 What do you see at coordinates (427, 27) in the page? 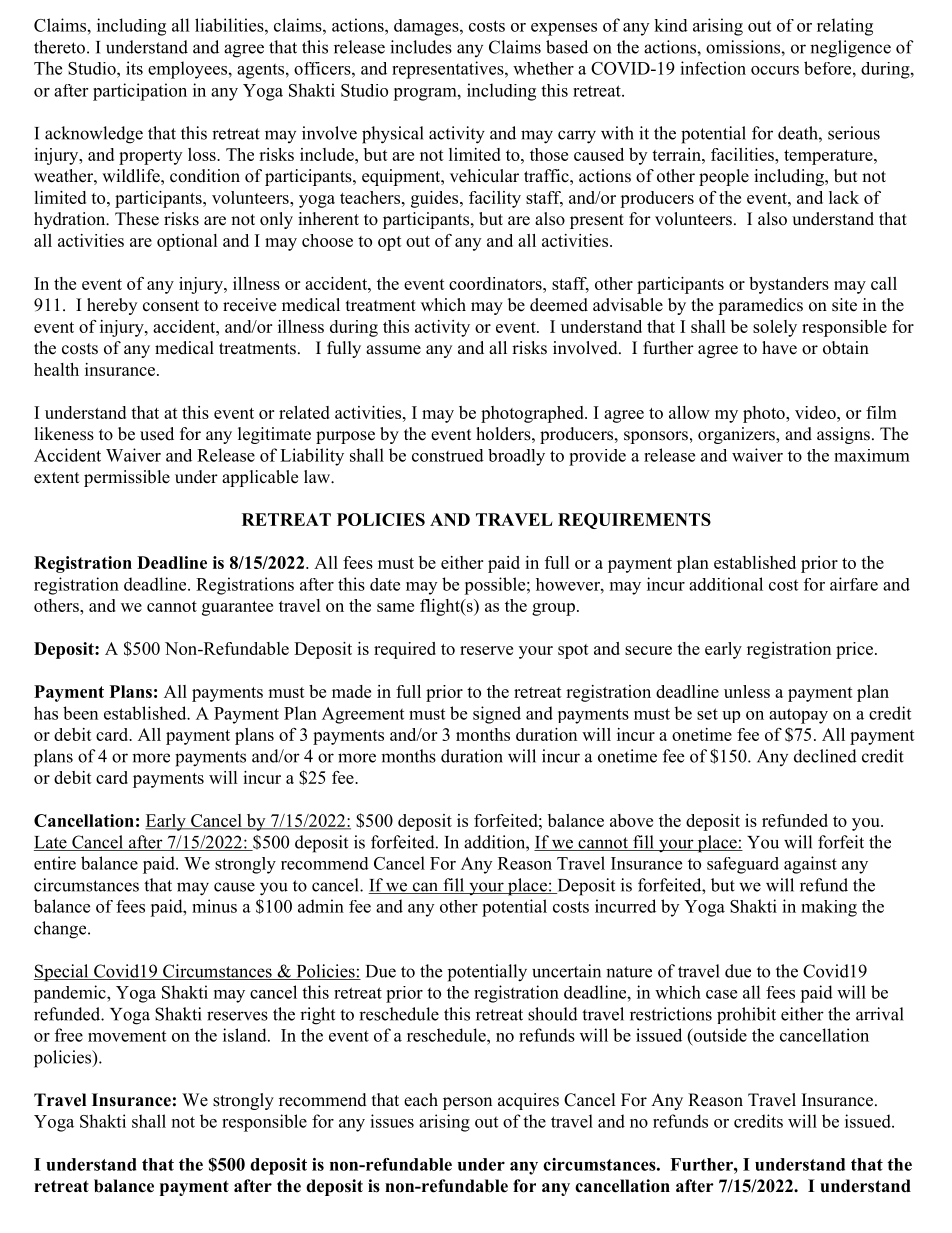
I see `damages` at bounding box center [427, 27].
